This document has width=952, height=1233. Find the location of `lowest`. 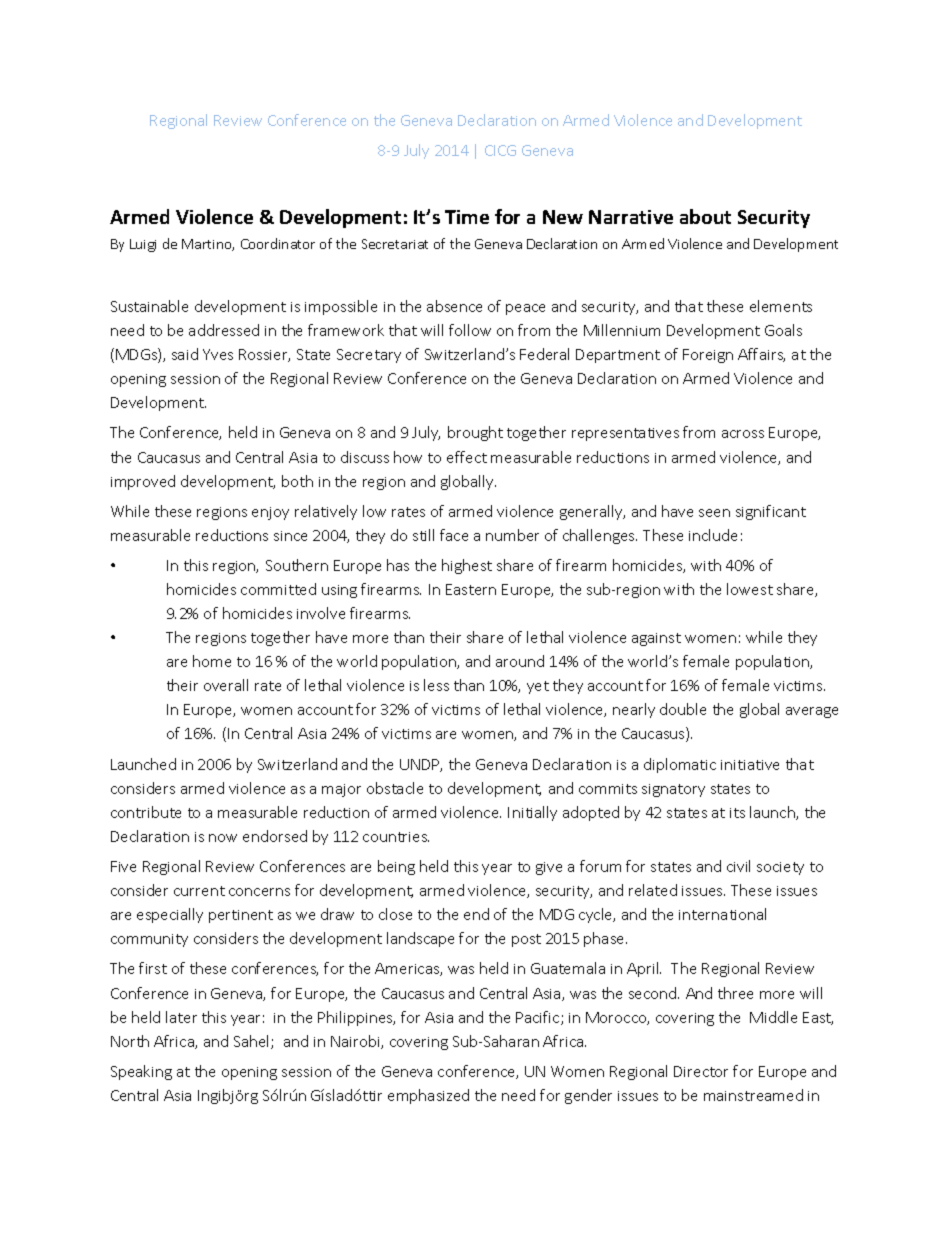

lowest is located at coordinates (750, 589).
